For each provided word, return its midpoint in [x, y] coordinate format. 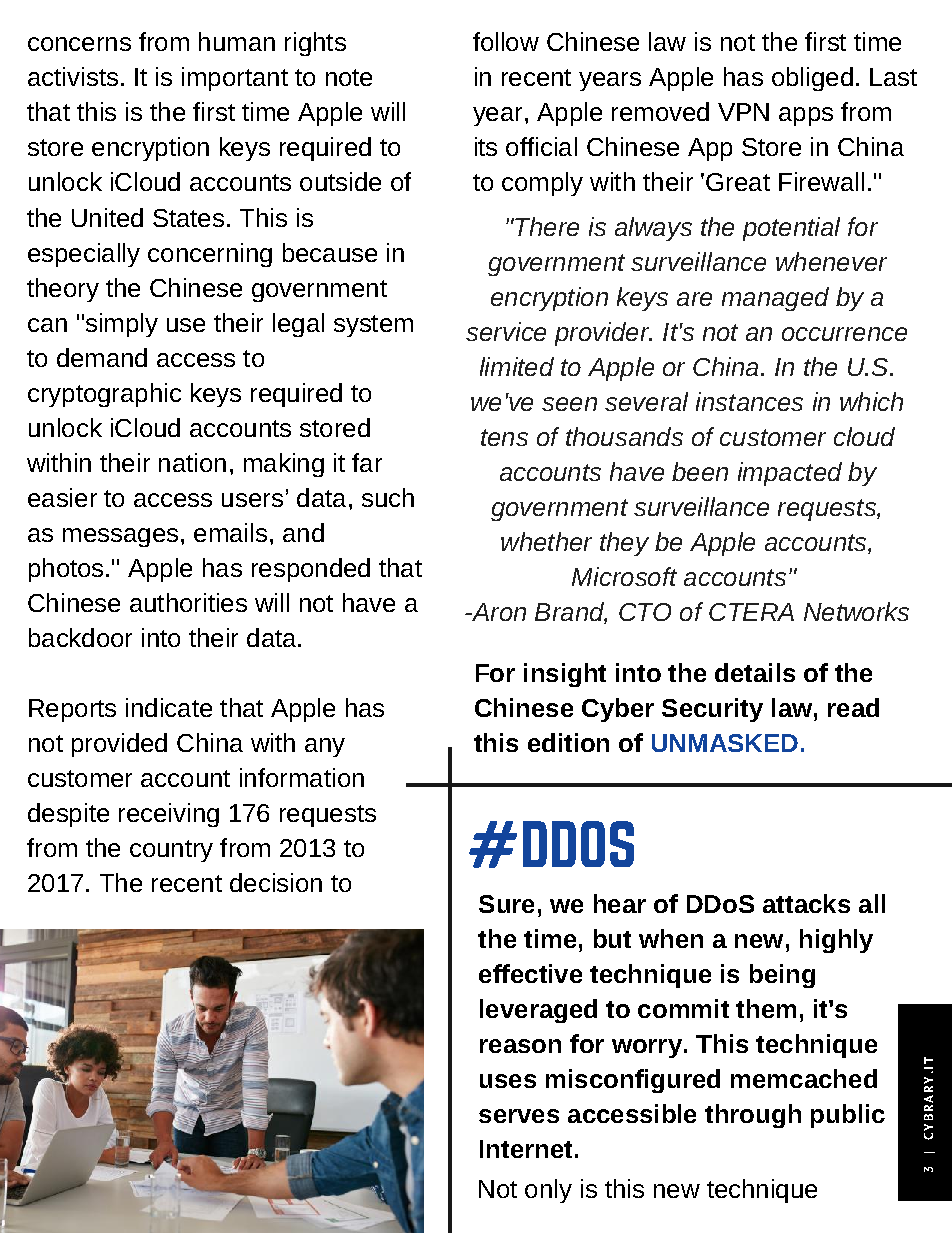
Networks [856, 611]
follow [506, 41]
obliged [812, 79]
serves [519, 1116]
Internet [526, 1149]
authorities [188, 602]
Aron [497, 612]
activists [73, 76]
